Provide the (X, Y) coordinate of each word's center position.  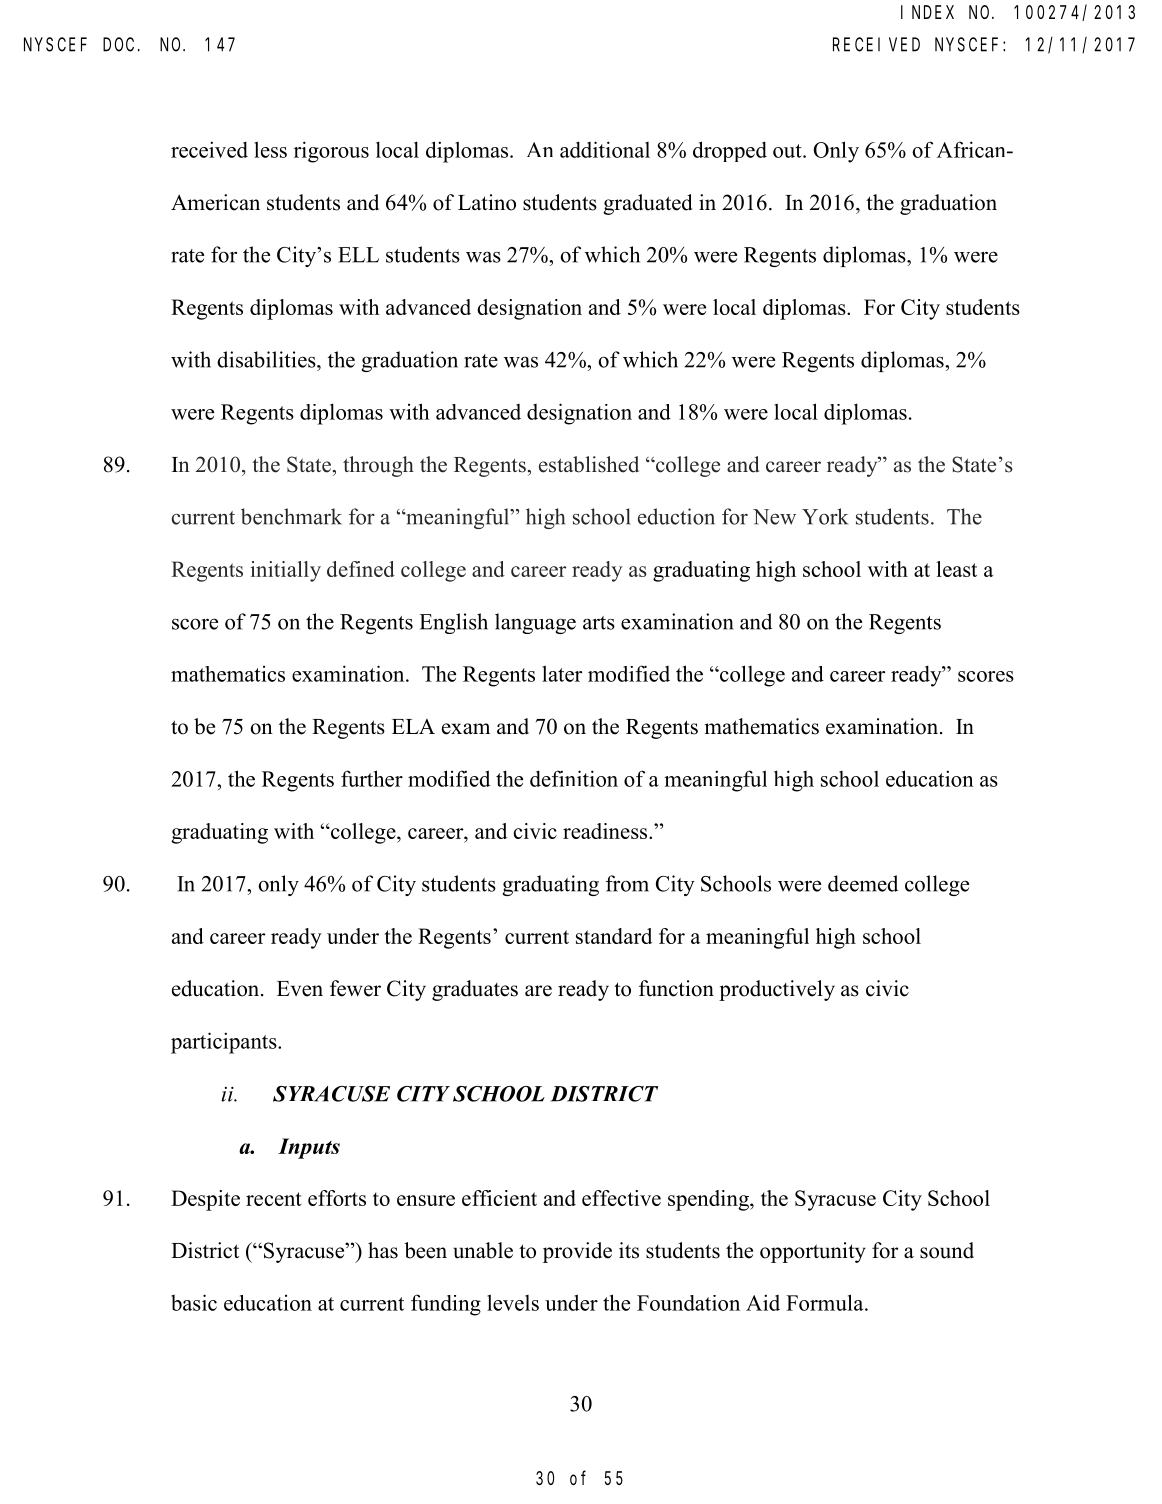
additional (605, 149)
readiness (606, 831)
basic (194, 1302)
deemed (863, 883)
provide (577, 1252)
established (589, 464)
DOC (118, 45)
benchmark (291, 516)
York (825, 516)
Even (300, 989)
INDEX (927, 12)
